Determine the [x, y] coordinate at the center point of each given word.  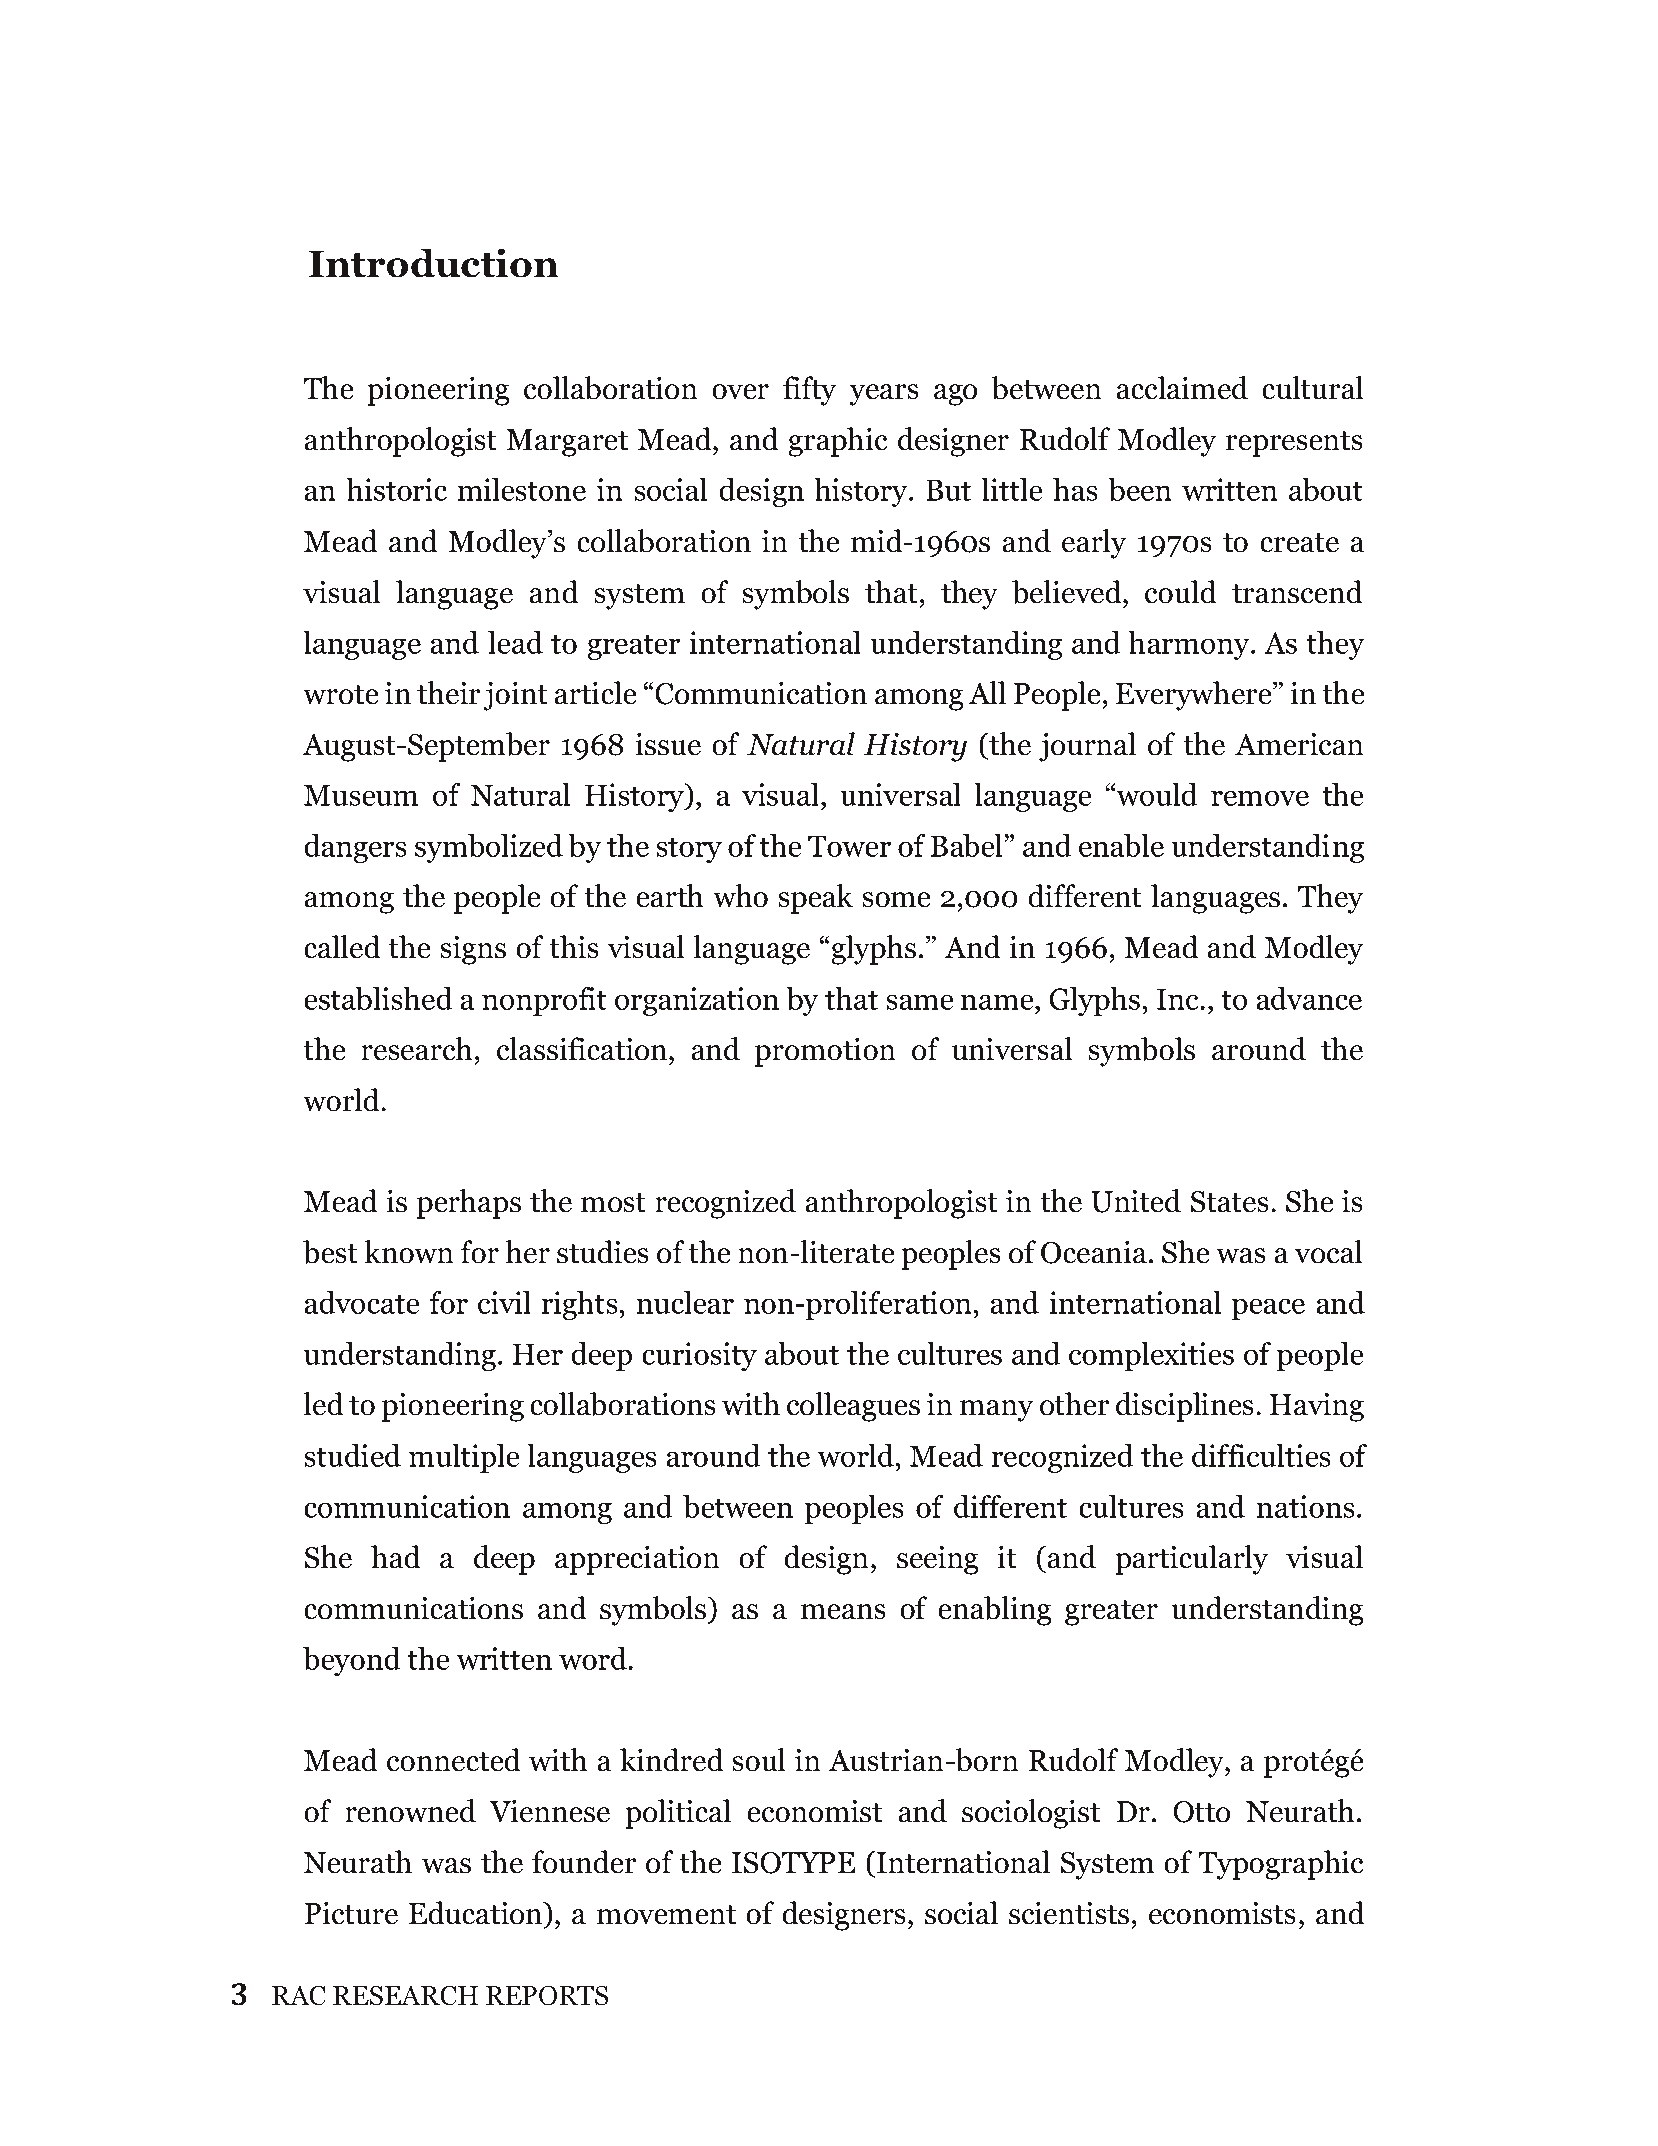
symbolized [489, 848]
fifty [809, 391]
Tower [849, 846]
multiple [464, 1458]
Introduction [434, 263]
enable [1121, 845]
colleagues [853, 1407]
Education [477, 1913]
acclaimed [1182, 388]
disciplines [1185, 1407]
